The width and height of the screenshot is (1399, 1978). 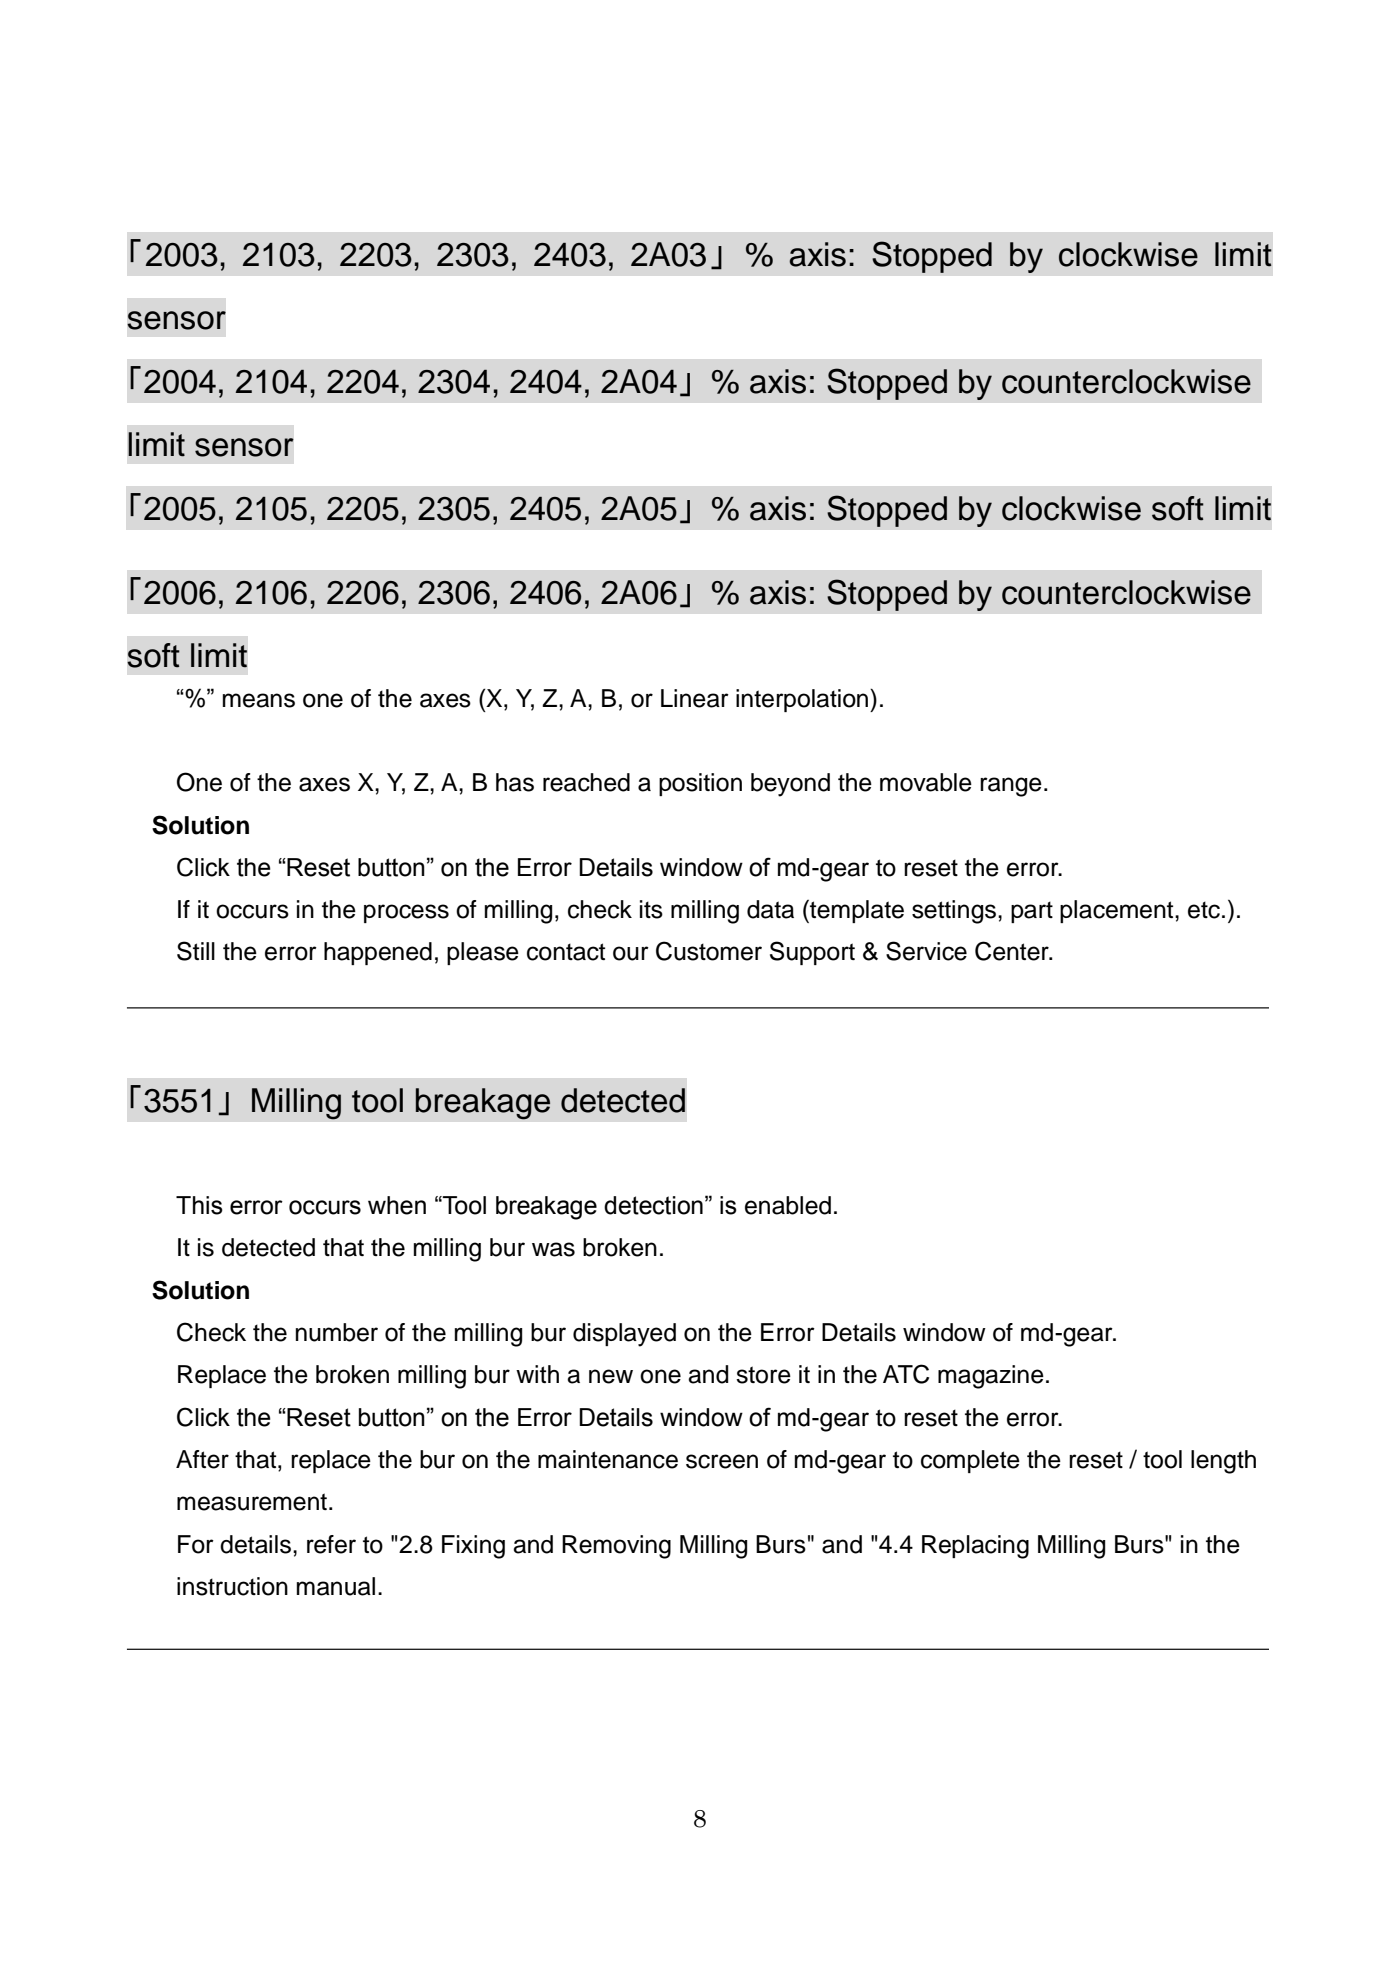 I want to click on range, so click(x=1011, y=787).
